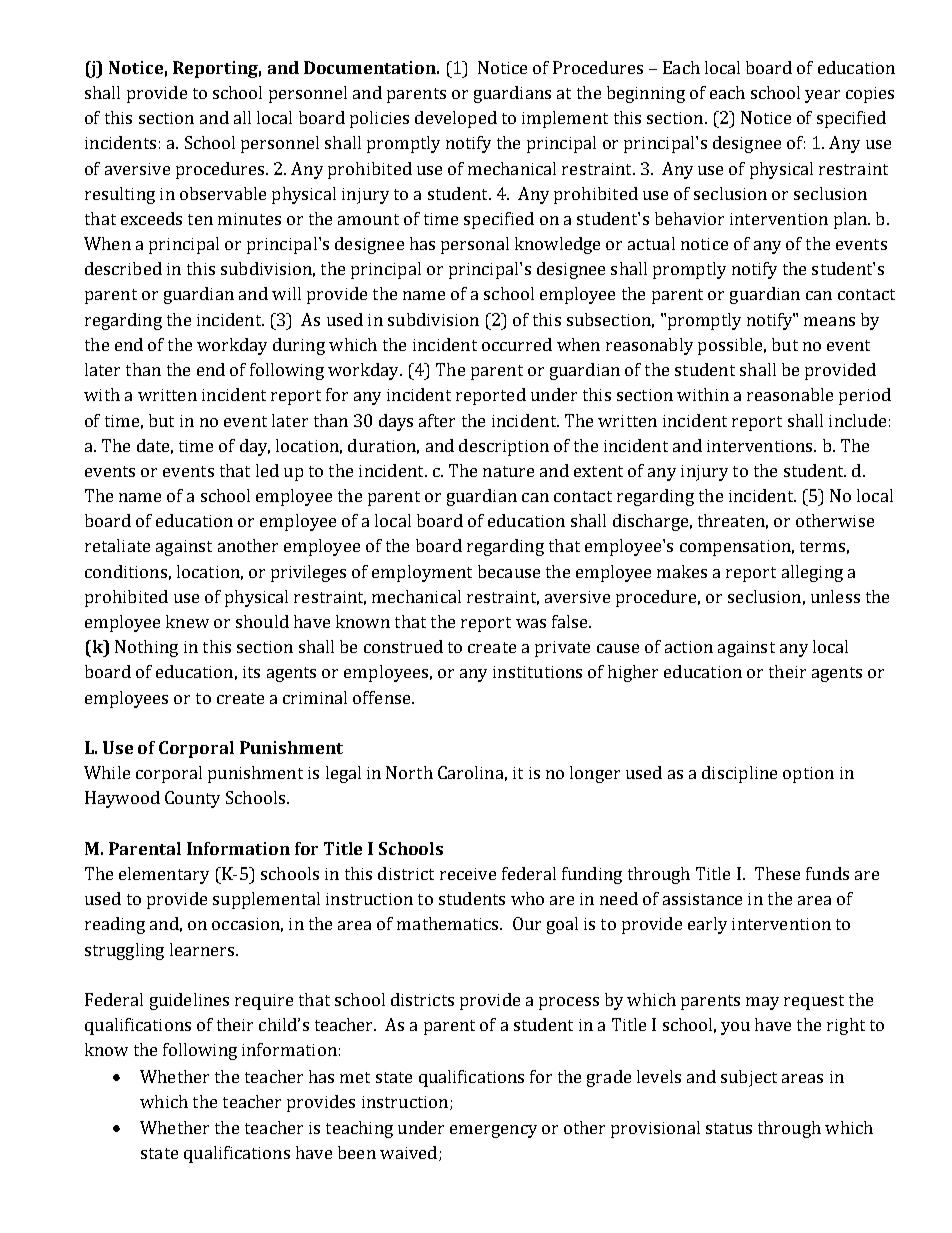 This page has width=952, height=1233. I want to click on elementary, so click(164, 875).
